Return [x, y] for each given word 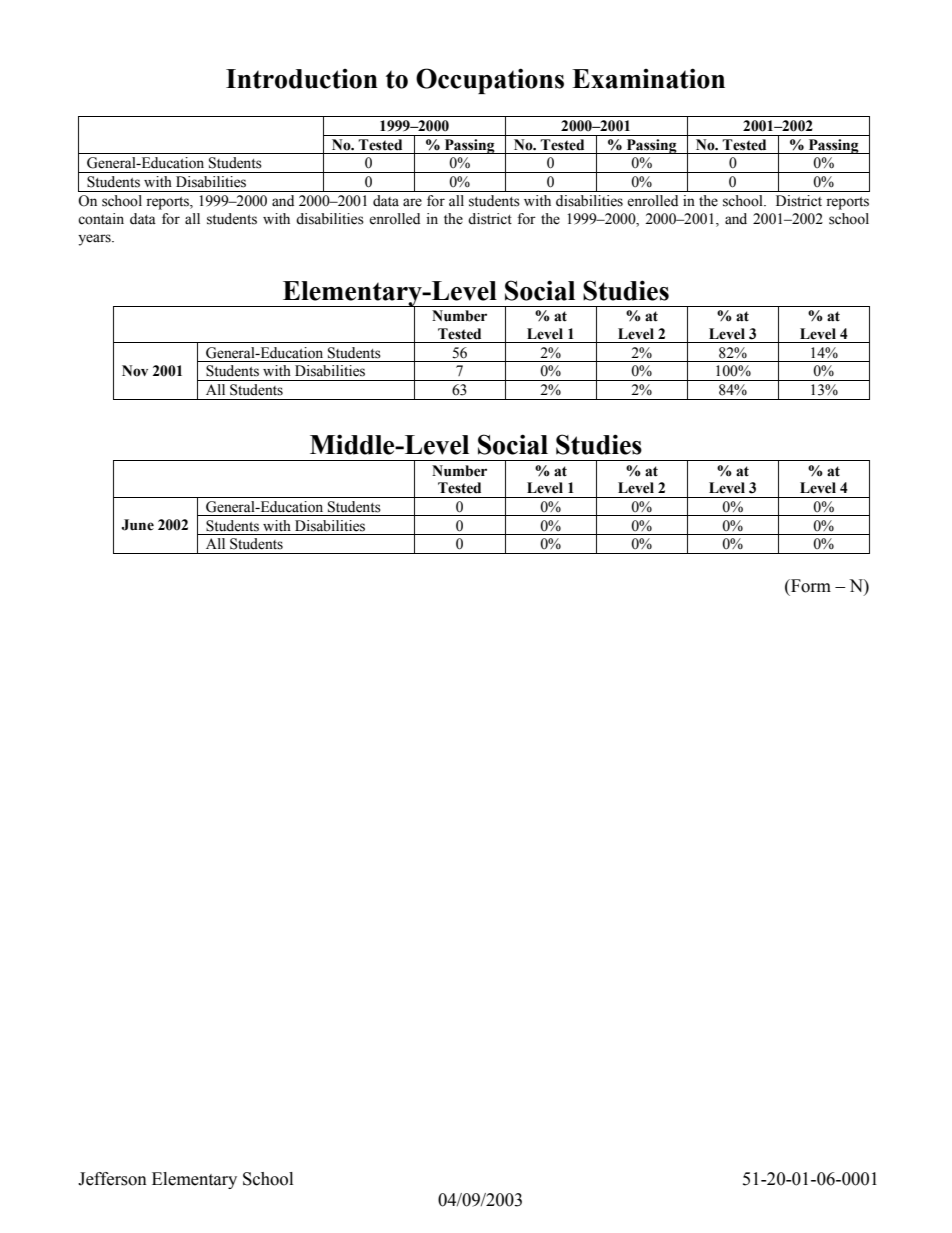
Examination [648, 78]
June [137, 525]
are [412, 202]
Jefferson [112, 1179]
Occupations [490, 81]
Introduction [302, 79]
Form [810, 586]
